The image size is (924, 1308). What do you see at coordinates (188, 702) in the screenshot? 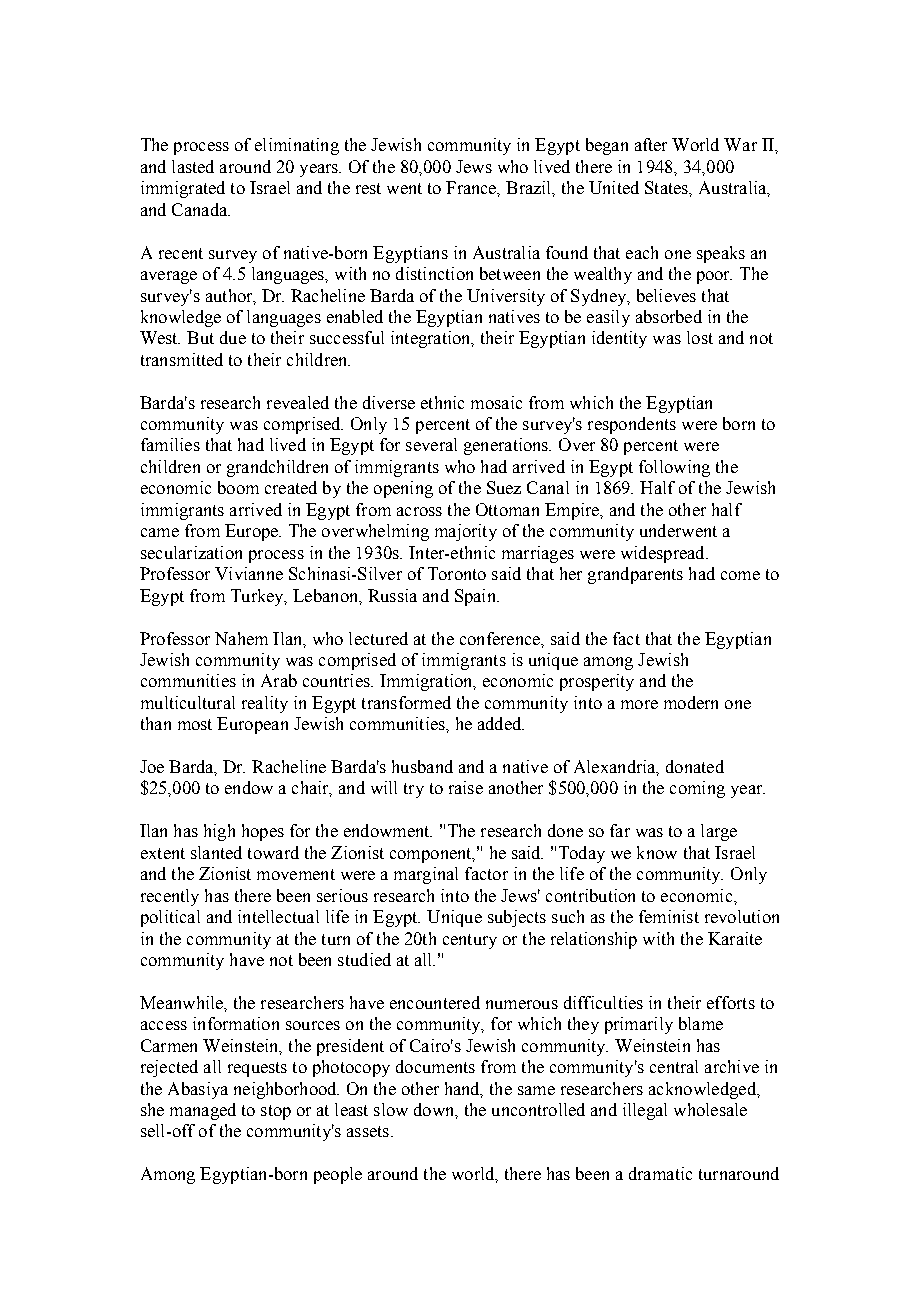
I see `multicultural` at bounding box center [188, 702].
